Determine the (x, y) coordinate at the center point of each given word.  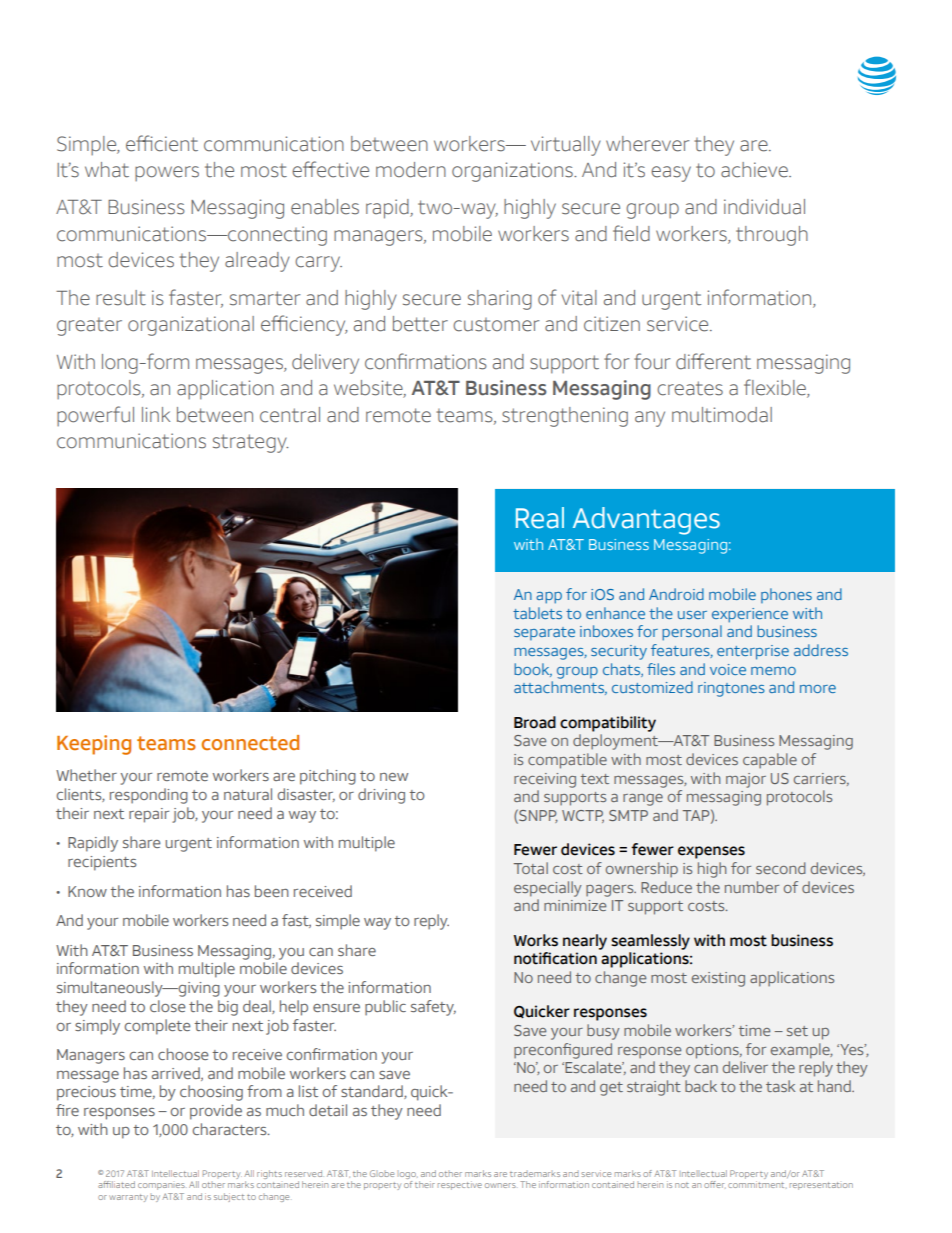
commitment (757, 1185)
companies (161, 1186)
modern (411, 170)
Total (531, 868)
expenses (711, 852)
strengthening (565, 417)
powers (167, 173)
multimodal (722, 415)
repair (149, 815)
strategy (250, 443)
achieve (755, 170)
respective (460, 1185)
